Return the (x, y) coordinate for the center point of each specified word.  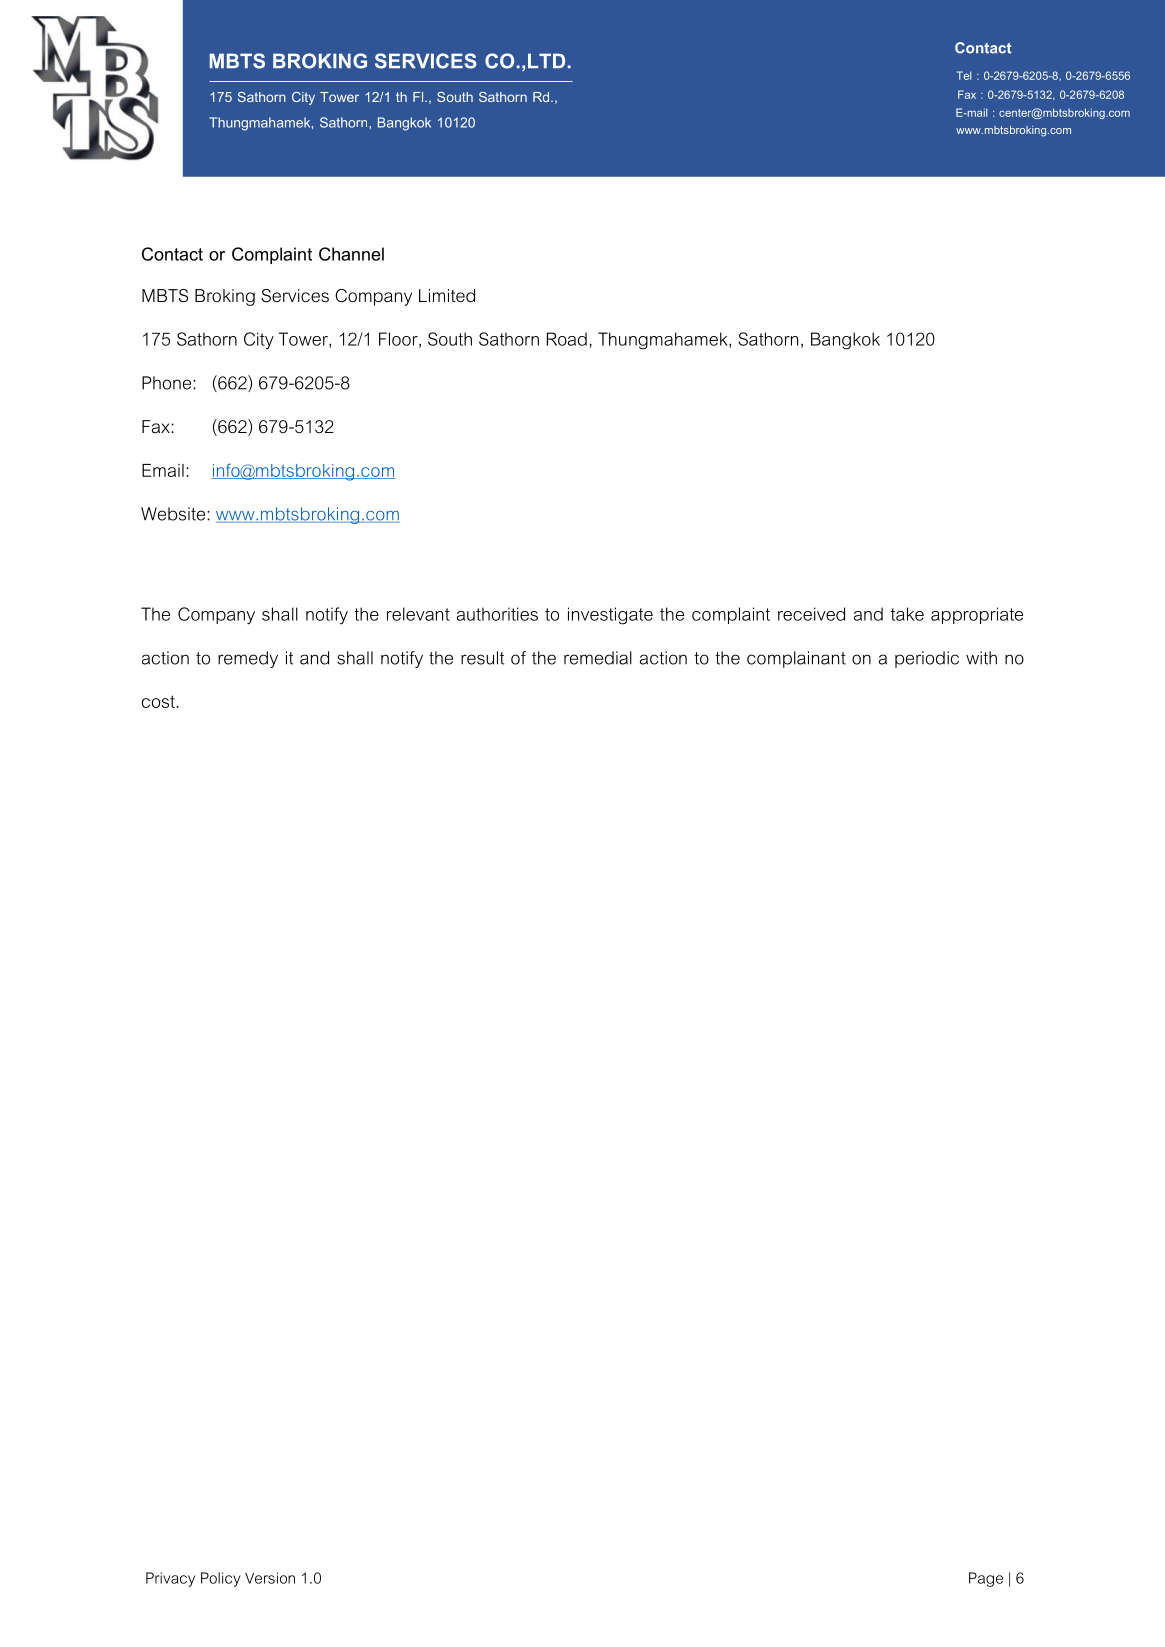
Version (270, 1578)
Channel (351, 254)
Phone (168, 383)
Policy (221, 1579)
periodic (927, 659)
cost (159, 701)
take (907, 614)
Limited (447, 295)
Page (986, 1579)
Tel (964, 75)
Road (567, 339)
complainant (796, 659)
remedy (248, 659)
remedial (598, 658)
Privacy (170, 1579)
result (482, 658)
